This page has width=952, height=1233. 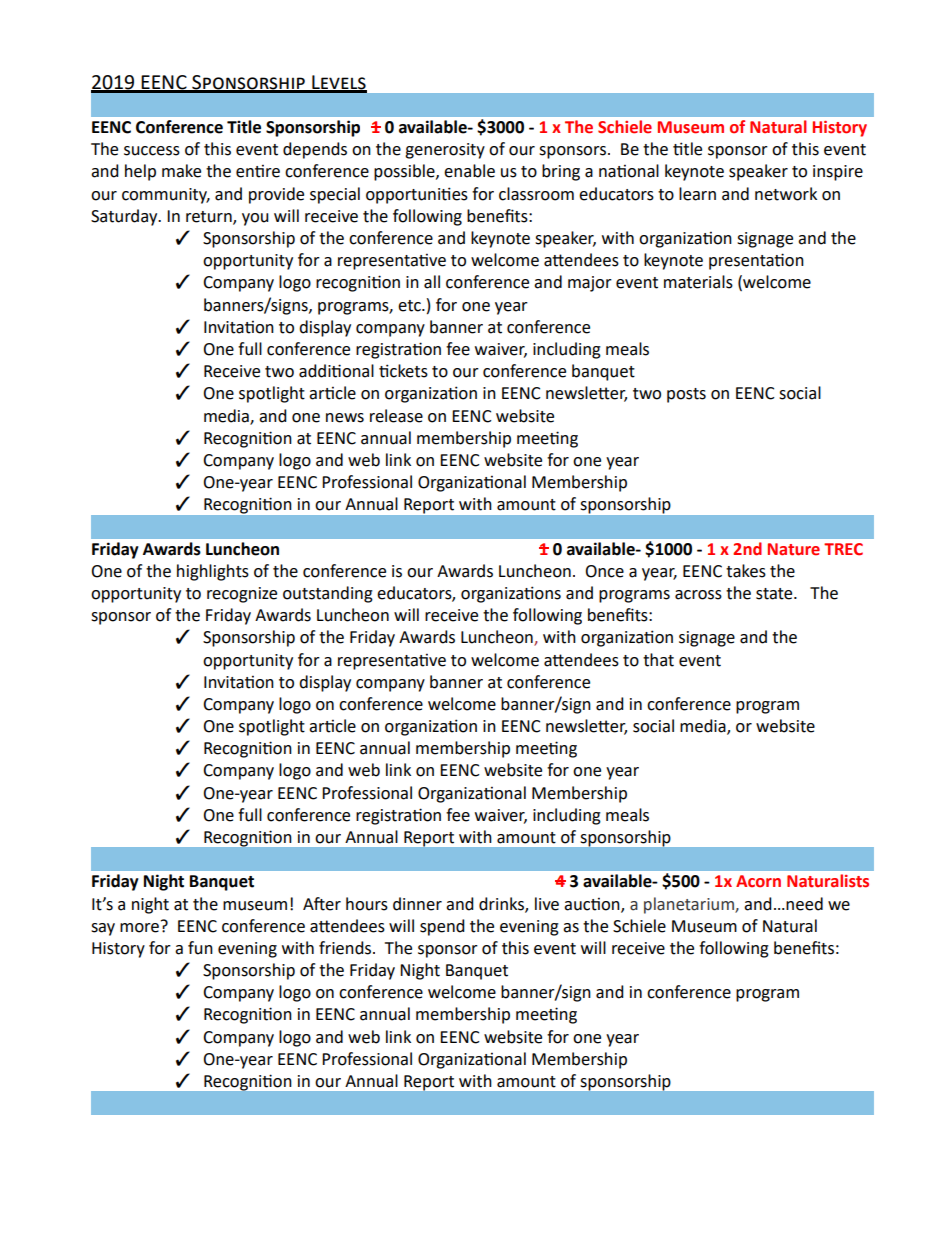 I want to click on make, so click(x=181, y=171).
